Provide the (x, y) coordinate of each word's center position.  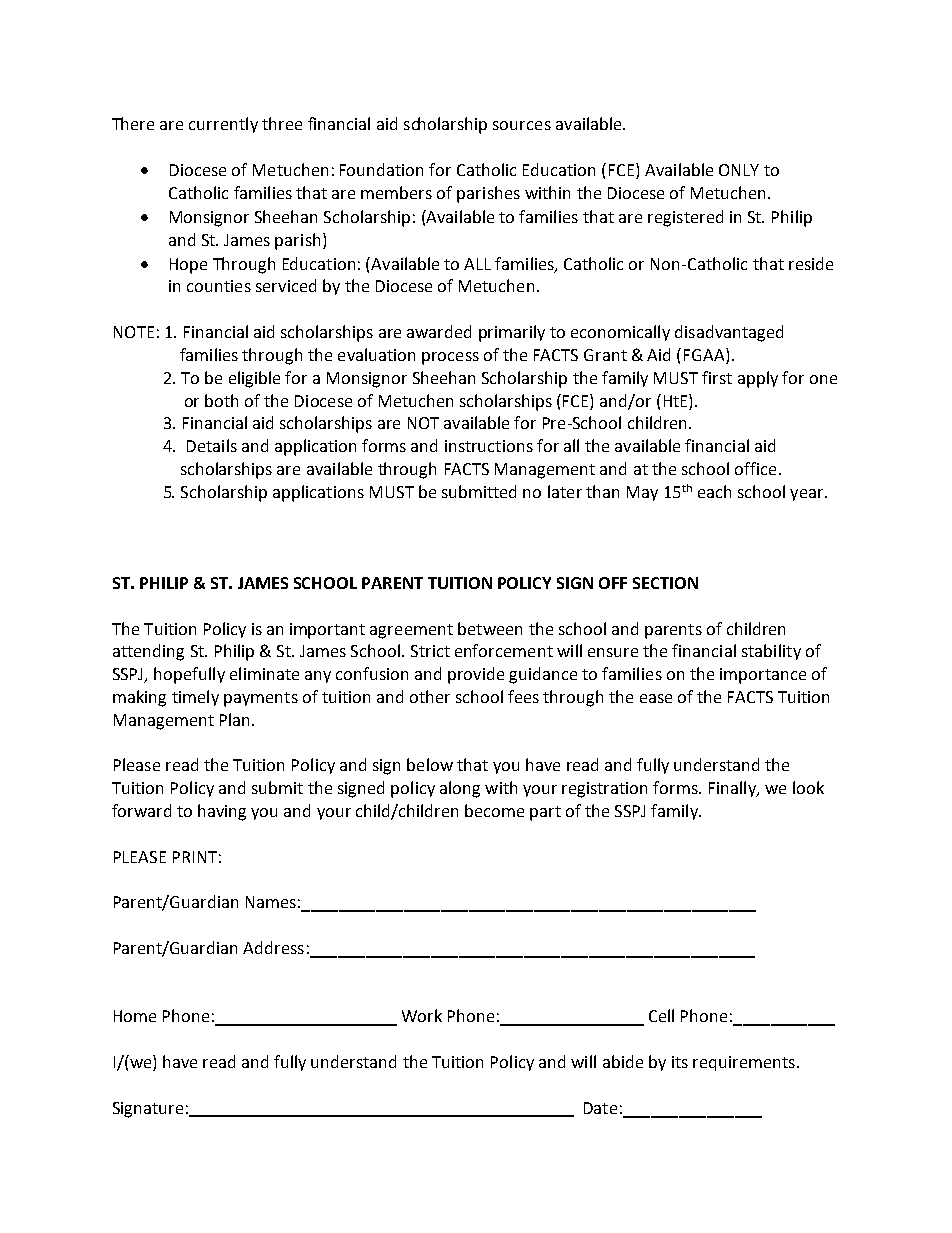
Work (422, 1015)
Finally (733, 789)
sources (522, 125)
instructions (489, 446)
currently (223, 125)
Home (135, 1016)
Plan (234, 719)
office (755, 468)
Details (212, 445)
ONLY (739, 170)
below (430, 764)
